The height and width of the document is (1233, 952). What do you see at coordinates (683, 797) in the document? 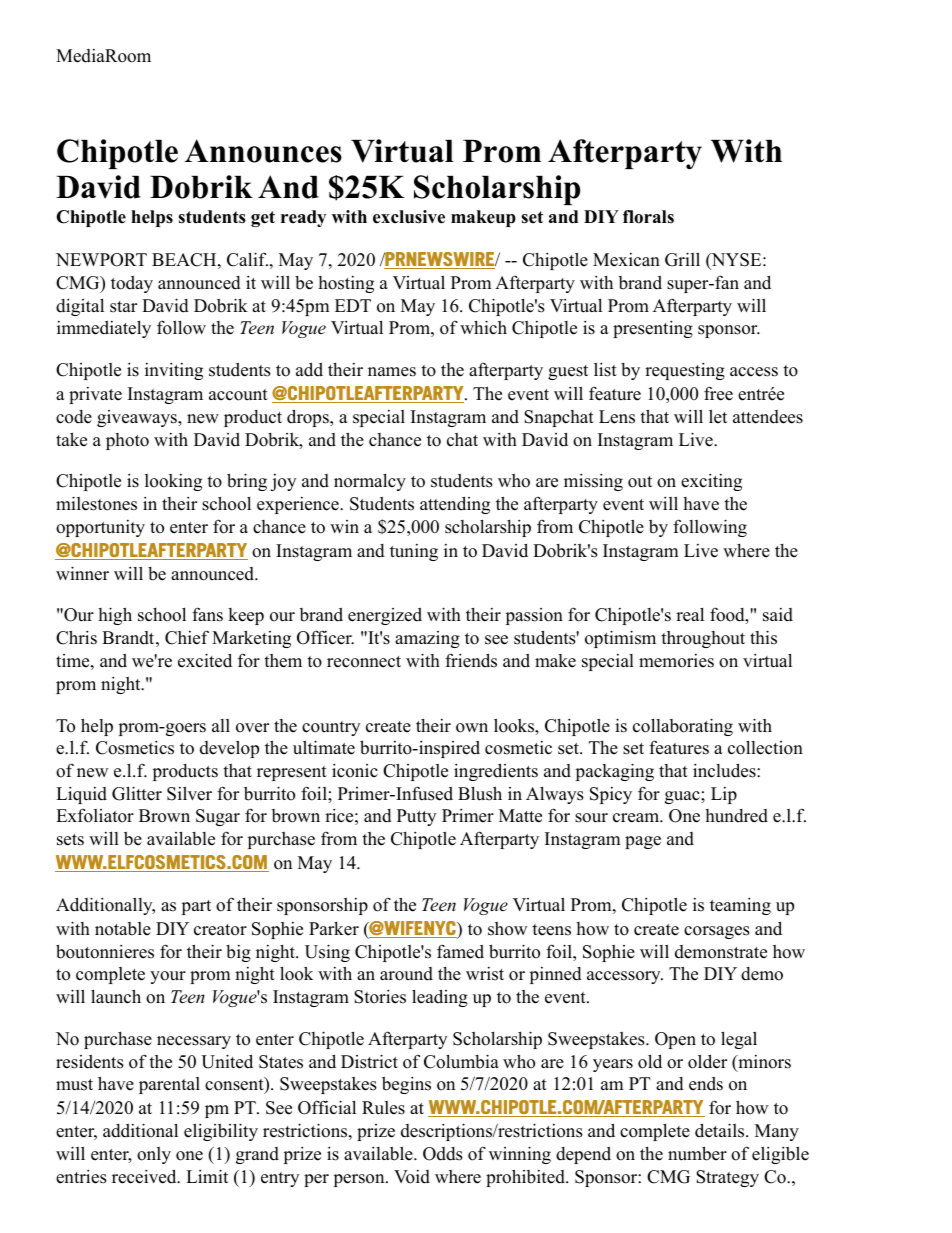
I see `guac` at bounding box center [683, 797].
